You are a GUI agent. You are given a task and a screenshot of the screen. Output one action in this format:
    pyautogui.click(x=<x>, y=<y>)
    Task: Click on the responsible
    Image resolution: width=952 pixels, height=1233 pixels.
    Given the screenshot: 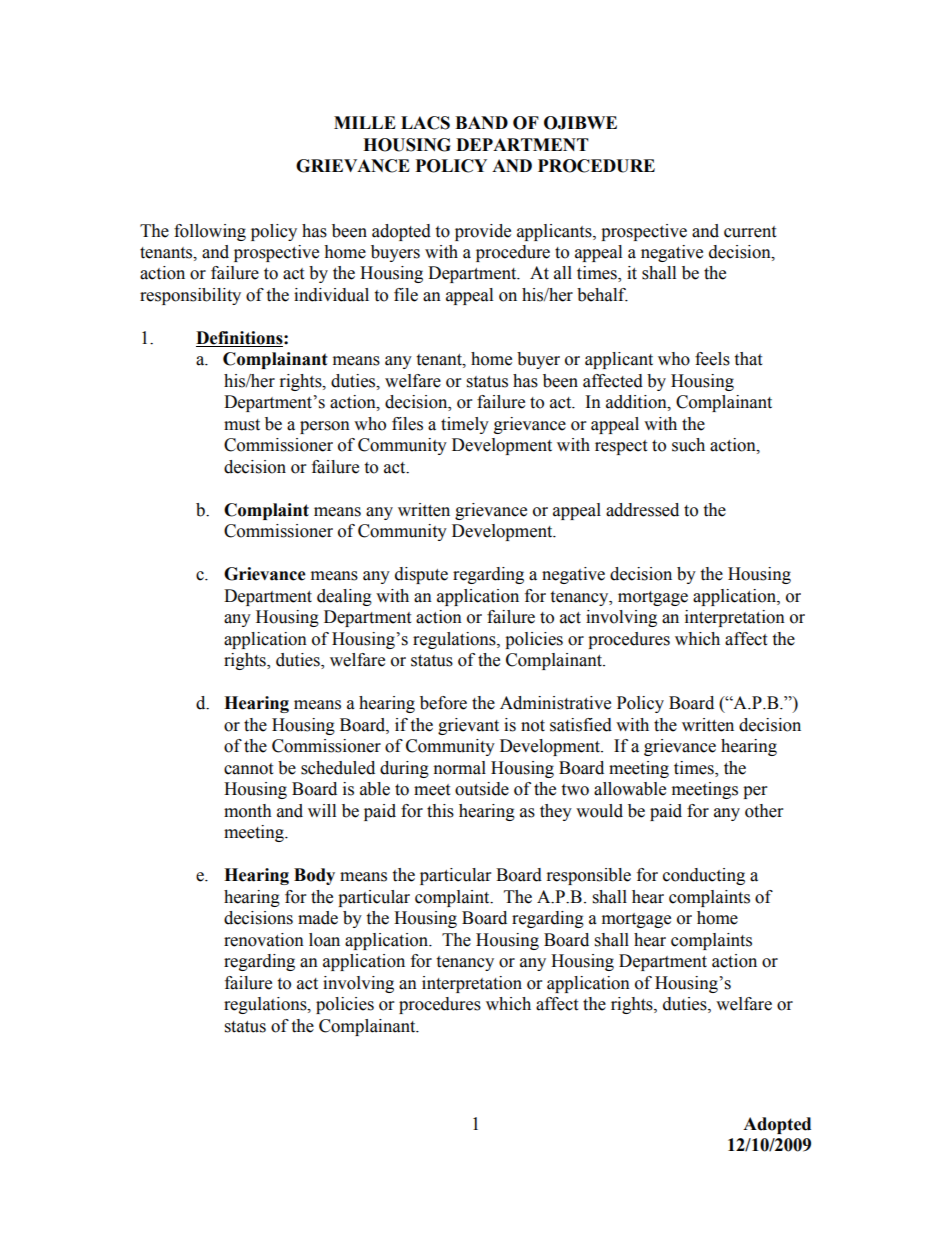 What is the action you would take?
    pyautogui.click(x=589, y=876)
